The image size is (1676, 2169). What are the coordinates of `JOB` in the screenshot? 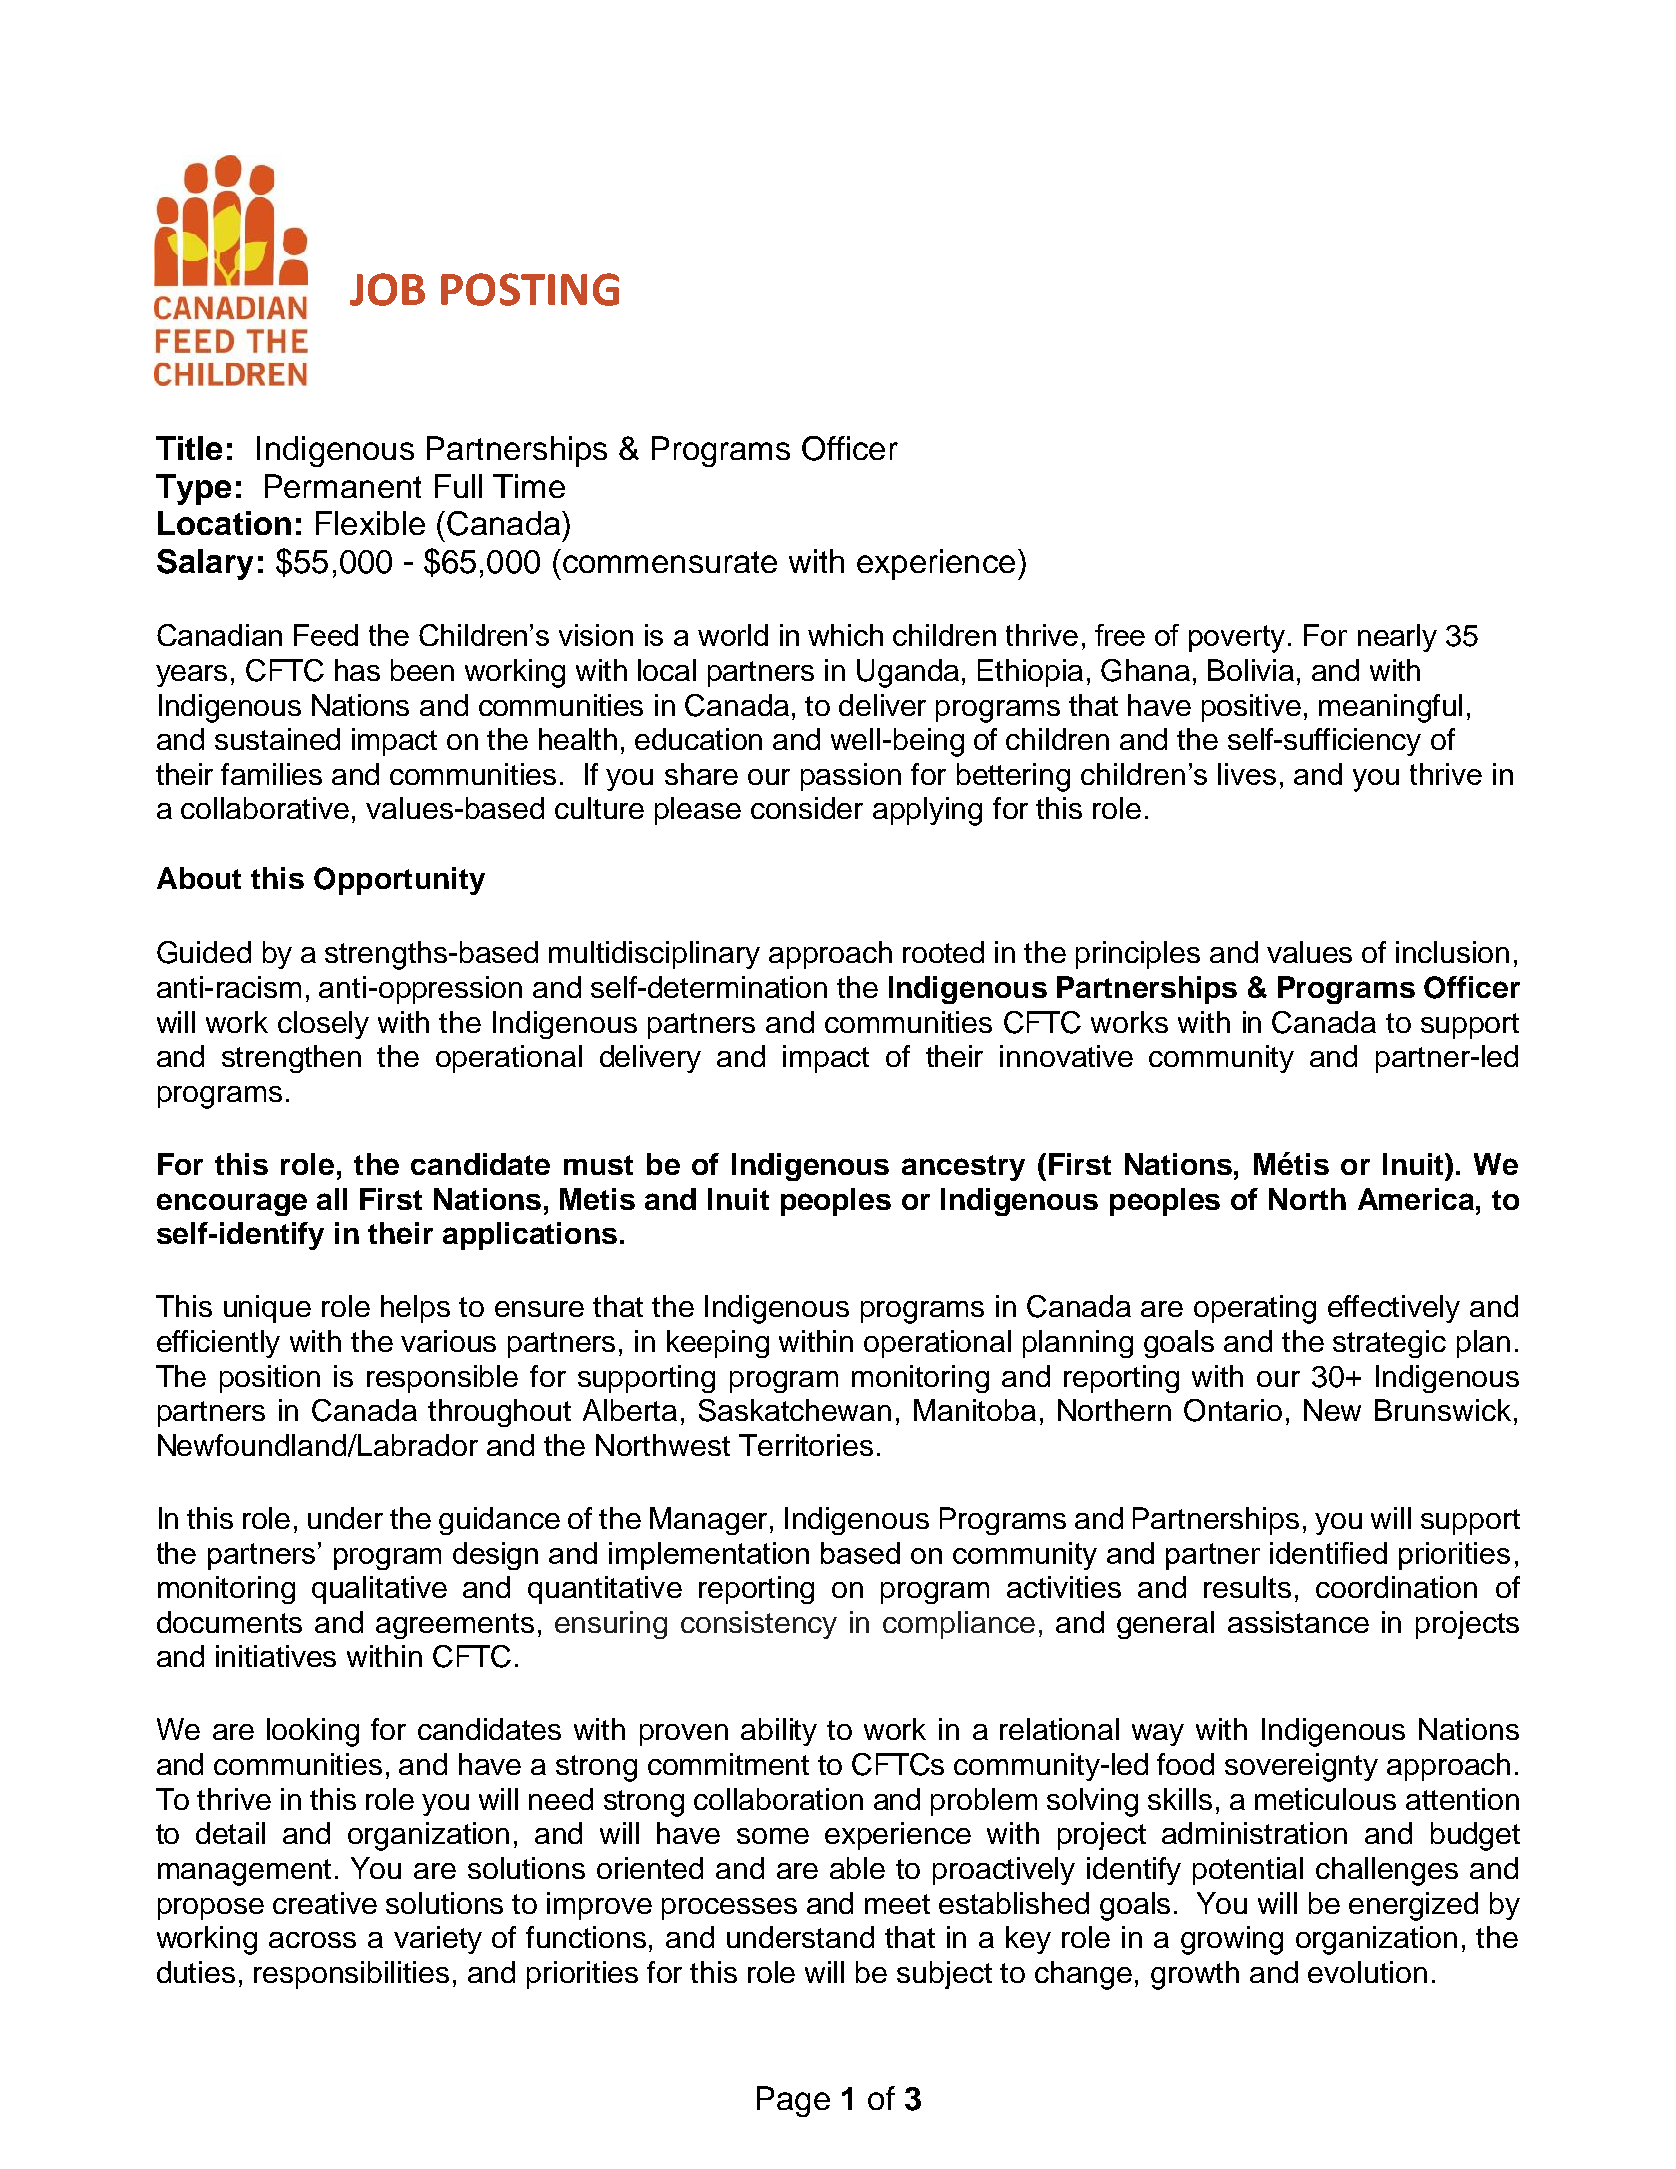 It's located at (387, 289).
